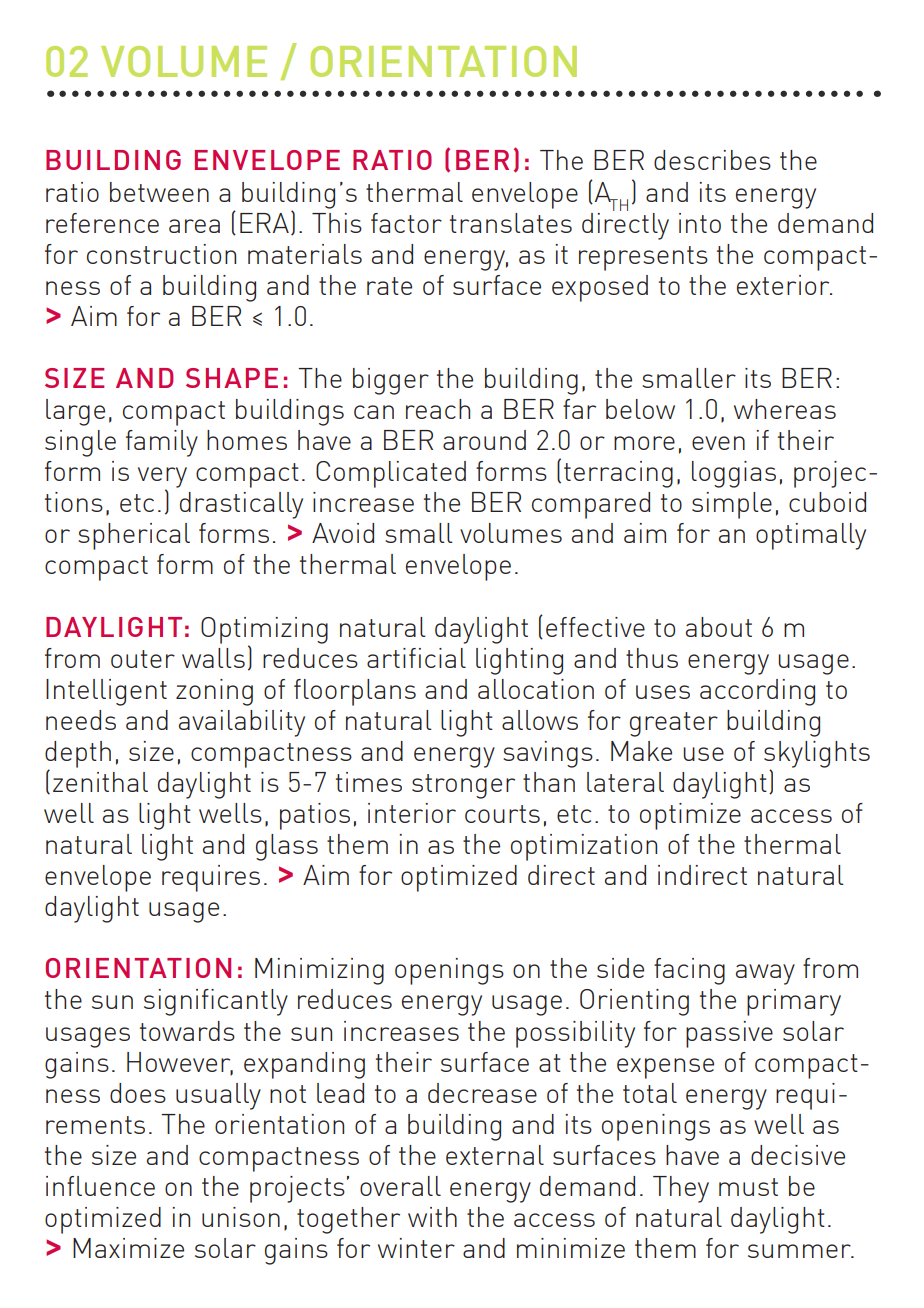 The image size is (924, 1308). Describe the element at coordinates (406, 223) in the page. I see `factor` at that location.
